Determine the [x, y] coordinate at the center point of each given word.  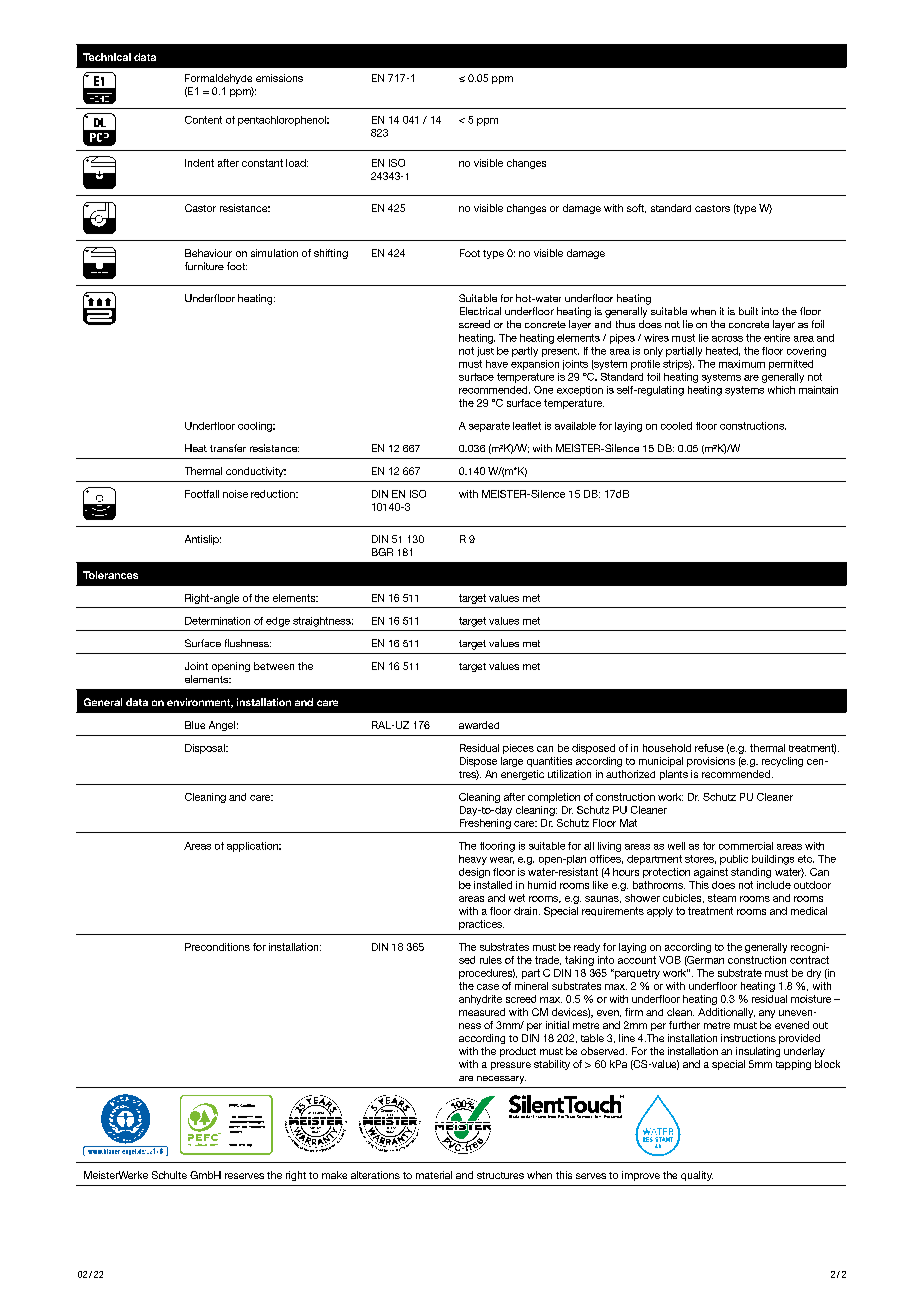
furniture [204, 266]
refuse [709, 748]
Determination [217, 621]
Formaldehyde [218, 79]
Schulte [169, 1175]
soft [636, 208]
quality [697, 1176]
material [434, 1175]
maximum [742, 364]
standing [751, 873]
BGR [382, 552]
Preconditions [217, 947]
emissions [279, 78]
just [485, 352]
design [474, 873]
